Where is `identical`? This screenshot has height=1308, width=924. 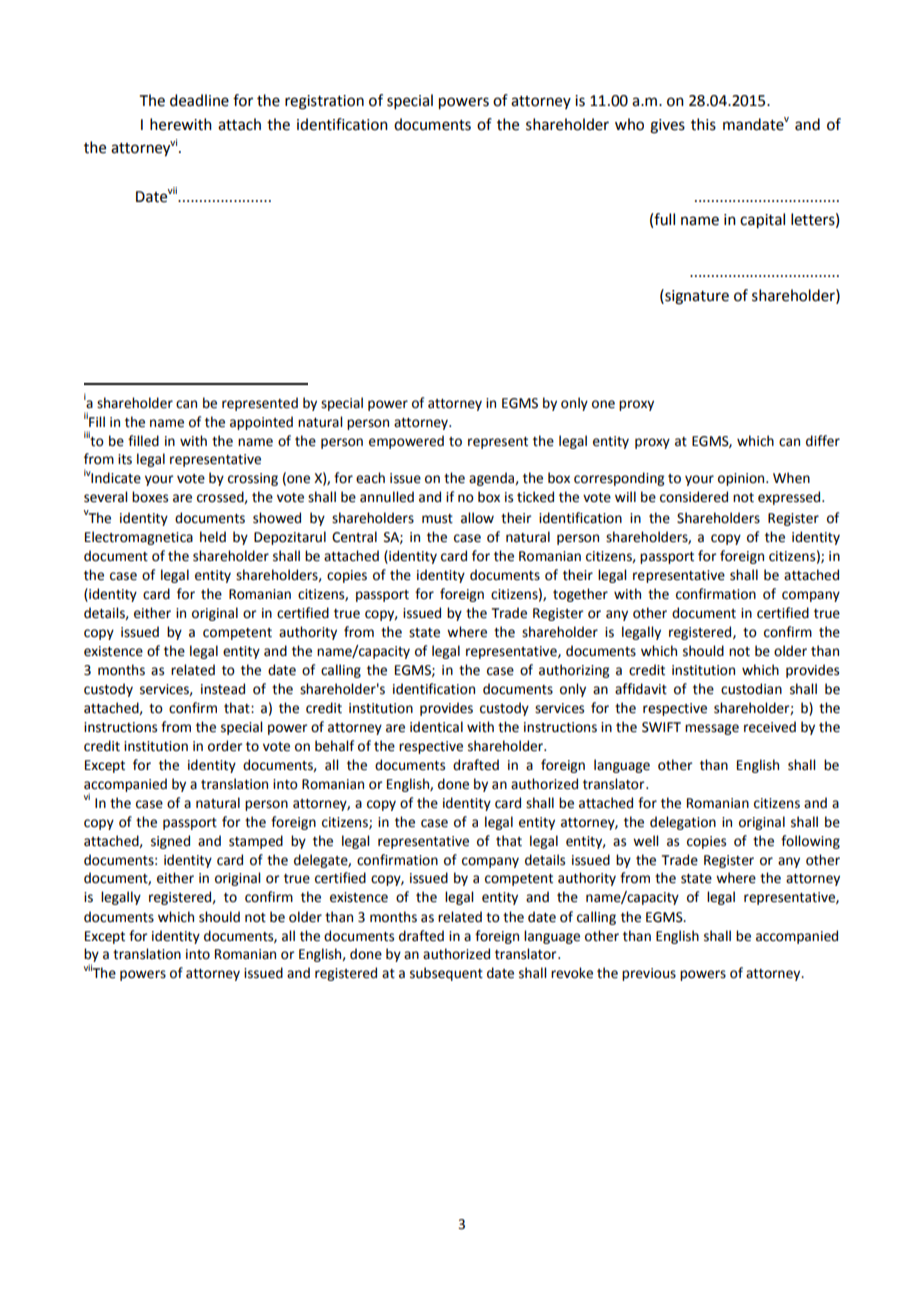
identical is located at coordinates (436, 727).
